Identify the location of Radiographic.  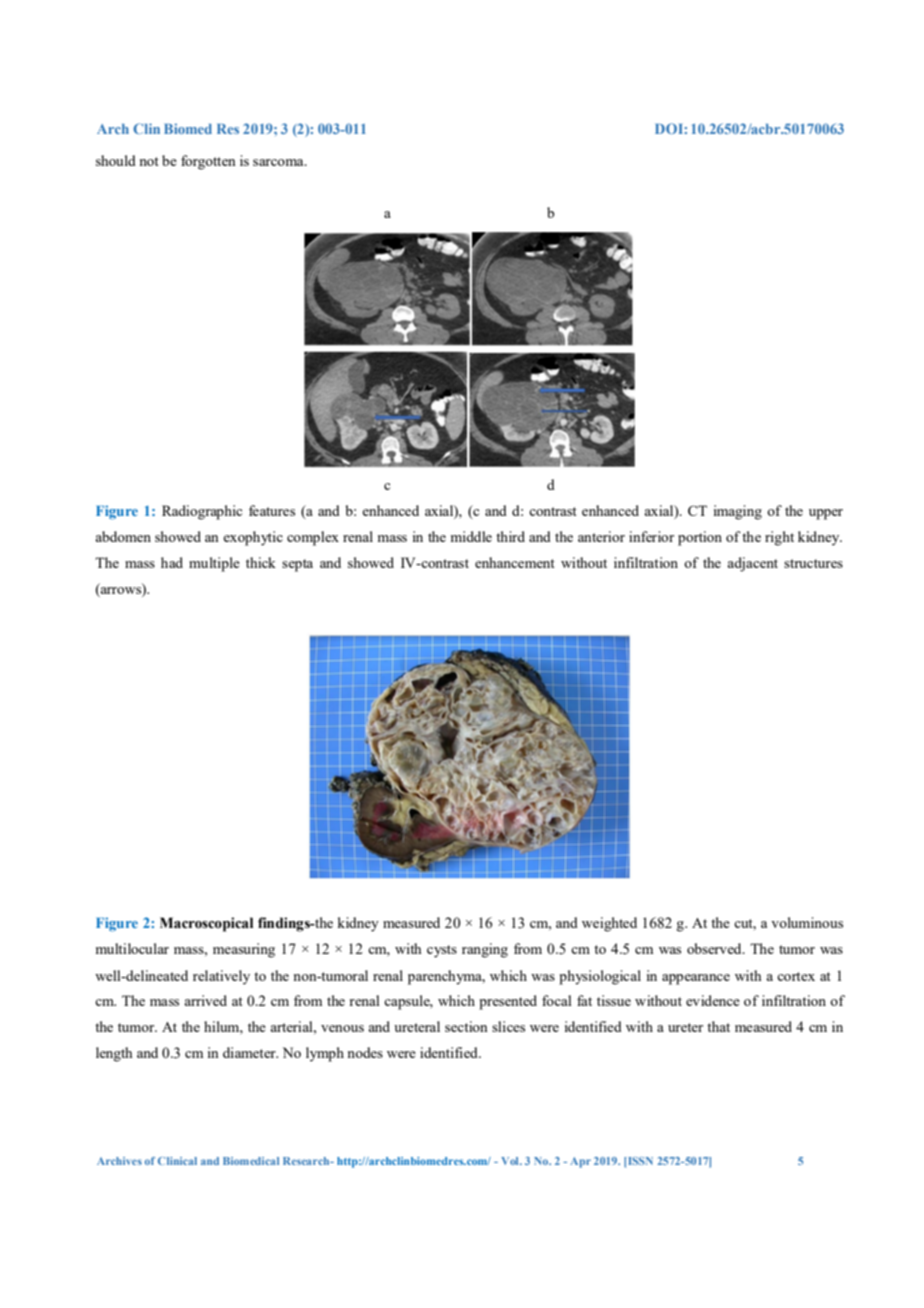
(202, 512).
